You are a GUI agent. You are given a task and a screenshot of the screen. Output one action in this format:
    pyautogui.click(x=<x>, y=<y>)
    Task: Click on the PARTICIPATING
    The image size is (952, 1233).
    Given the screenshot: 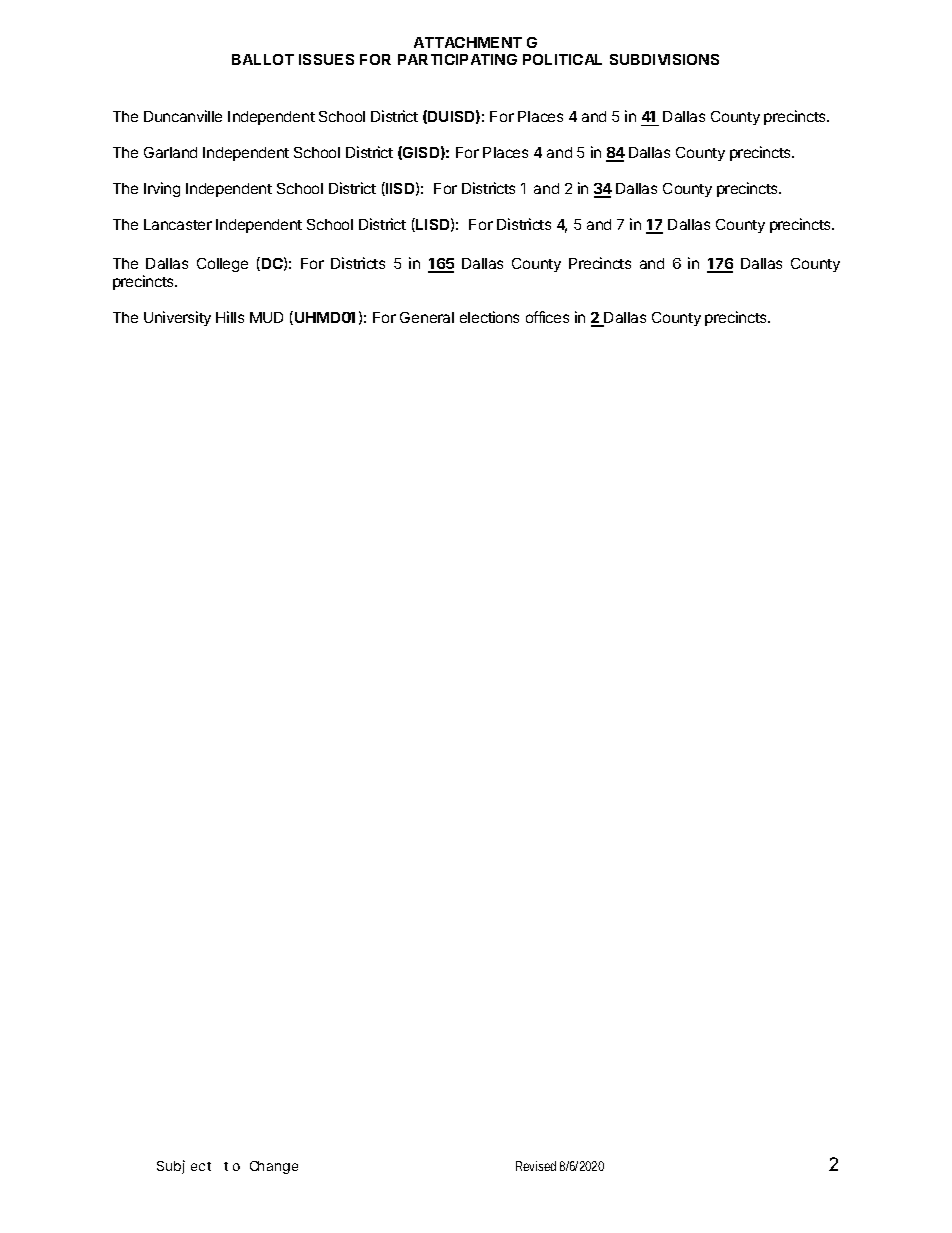 What is the action you would take?
    pyautogui.click(x=457, y=59)
